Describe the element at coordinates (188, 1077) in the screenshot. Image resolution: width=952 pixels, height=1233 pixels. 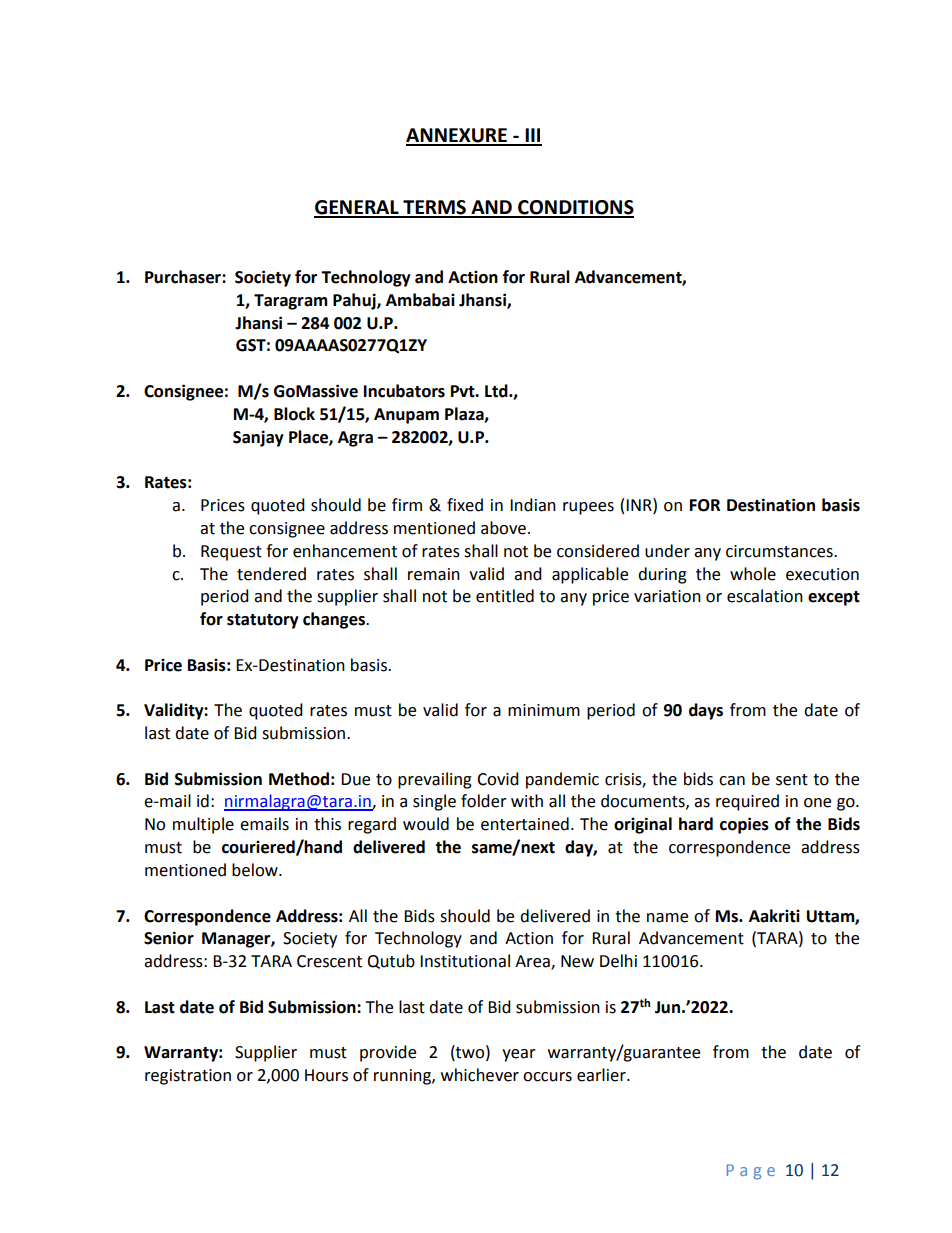
I see `registration` at that location.
